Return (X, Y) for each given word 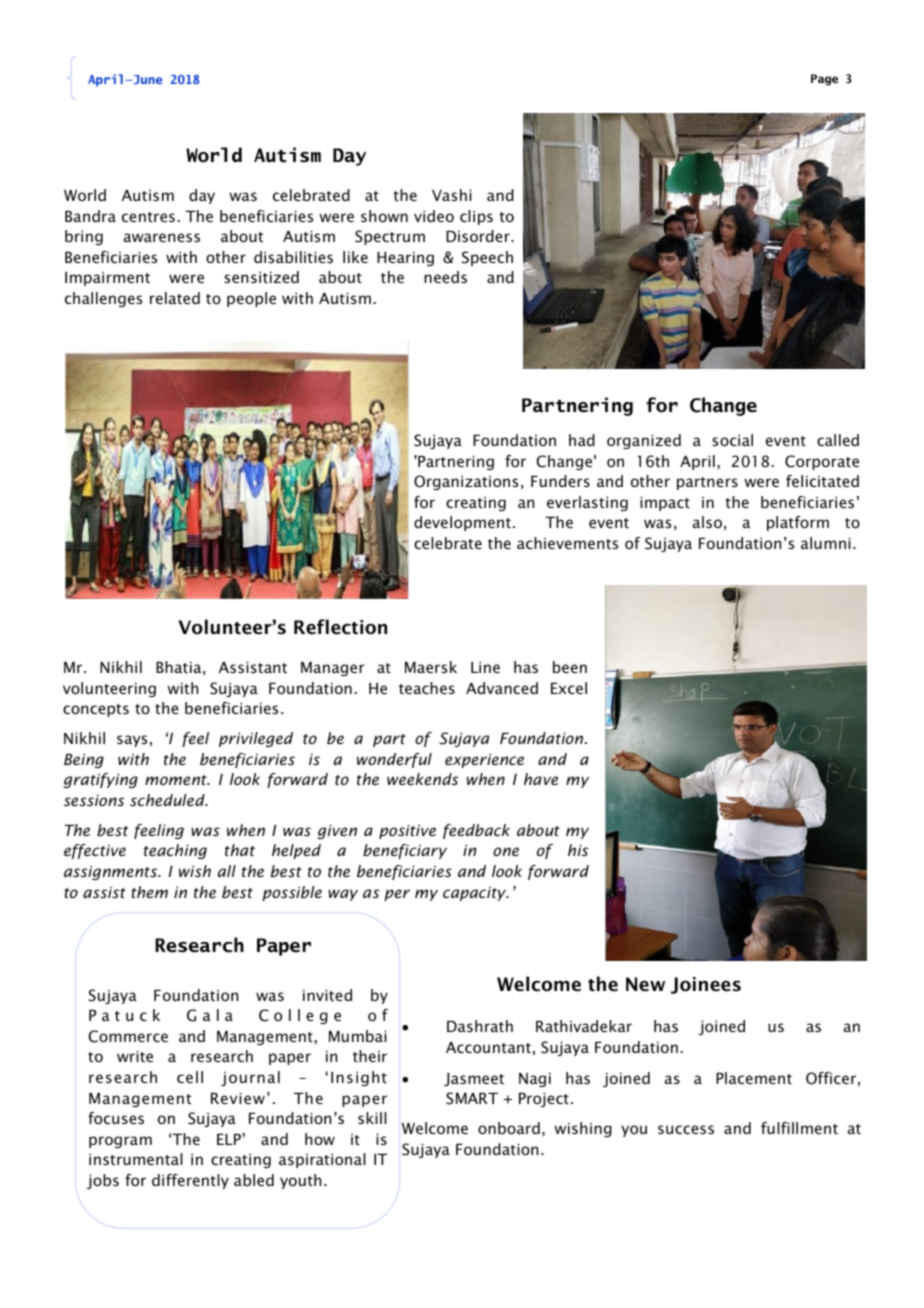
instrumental (136, 1159)
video (434, 216)
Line (485, 667)
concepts (96, 710)
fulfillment (799, 1128)
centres (148, 217)
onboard (509, 1128)
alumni (826, 543)
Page (824, 80)
